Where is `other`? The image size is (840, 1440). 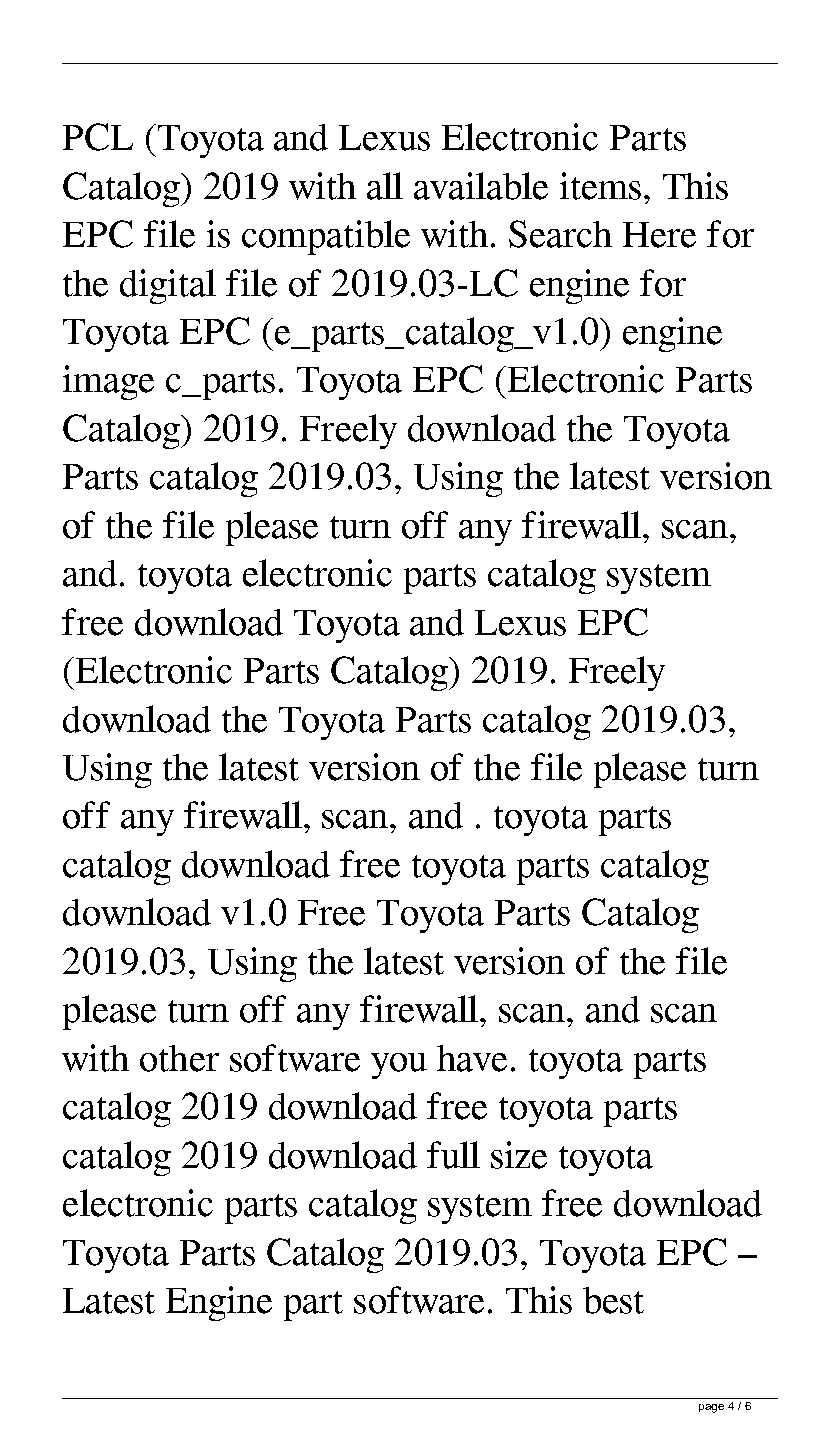 other is located at coordinates (179, 1058).
